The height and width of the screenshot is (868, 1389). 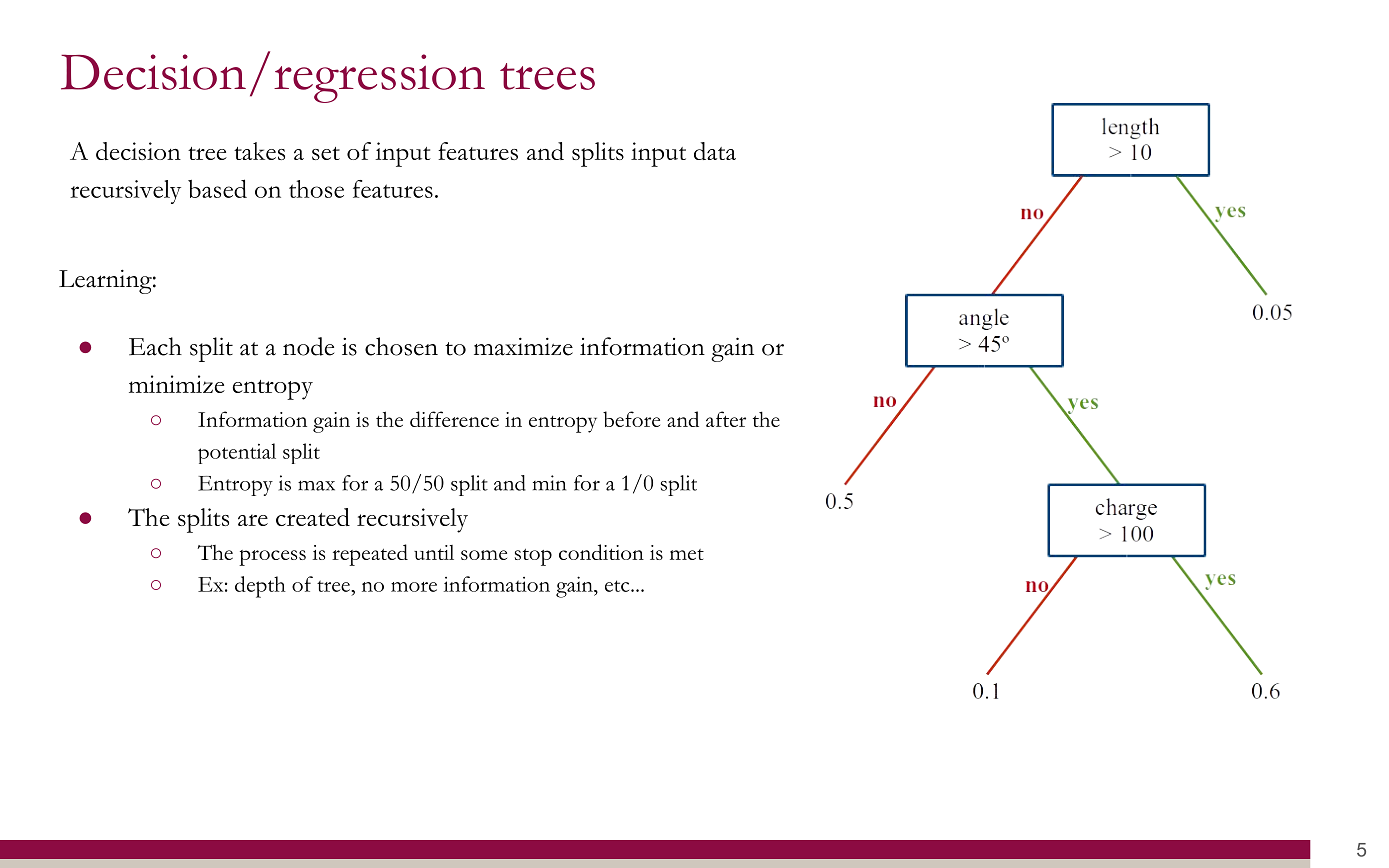 I want to click on maximize, so click(x=523, y=347).
